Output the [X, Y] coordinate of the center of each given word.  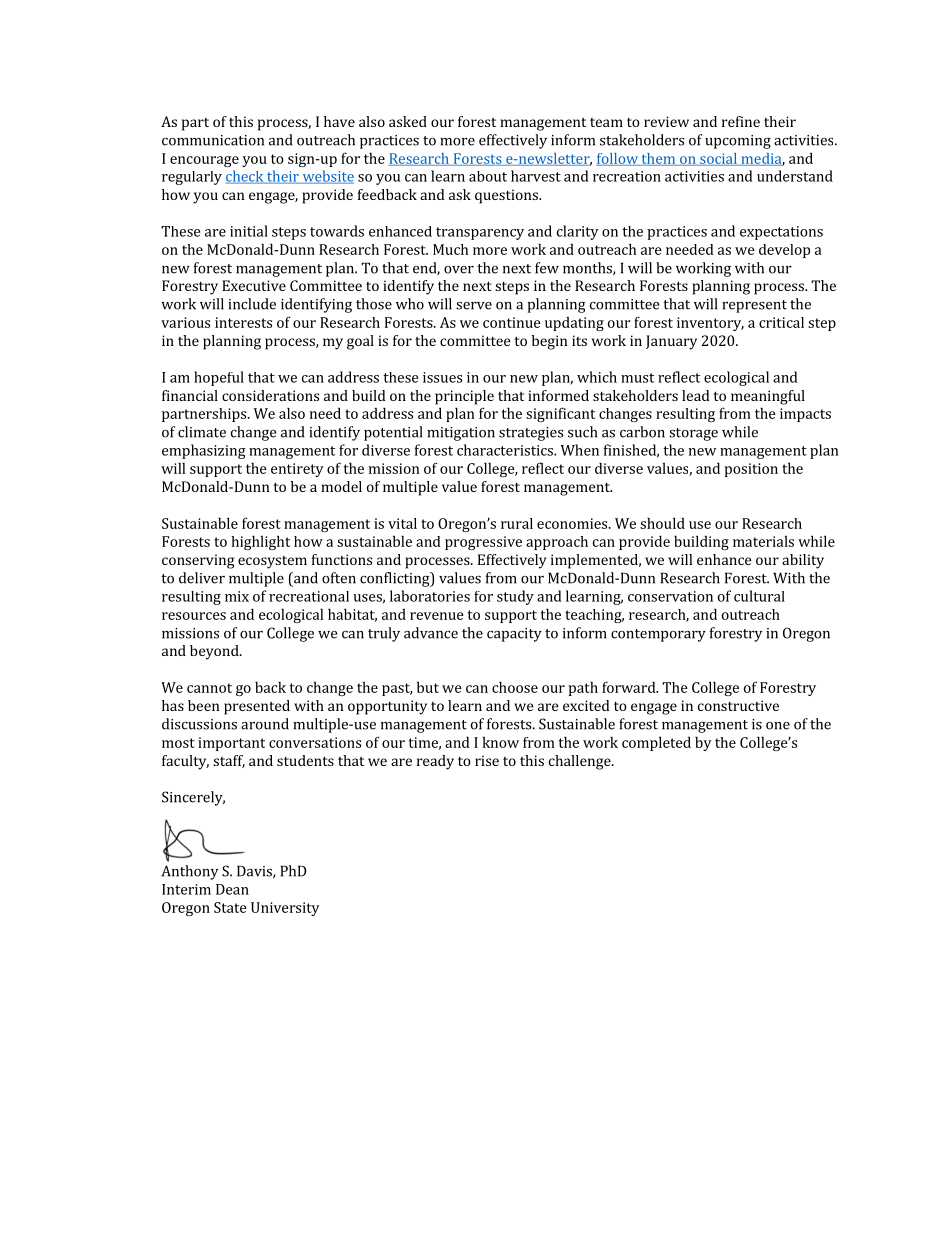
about [488, 176]
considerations [270, 395]
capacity [514, 635]
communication [213, 140]
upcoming [738, 142]
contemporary [658, 635]
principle [464, 397]
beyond [215, 652]
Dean [232, 889]
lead [696, 395]
